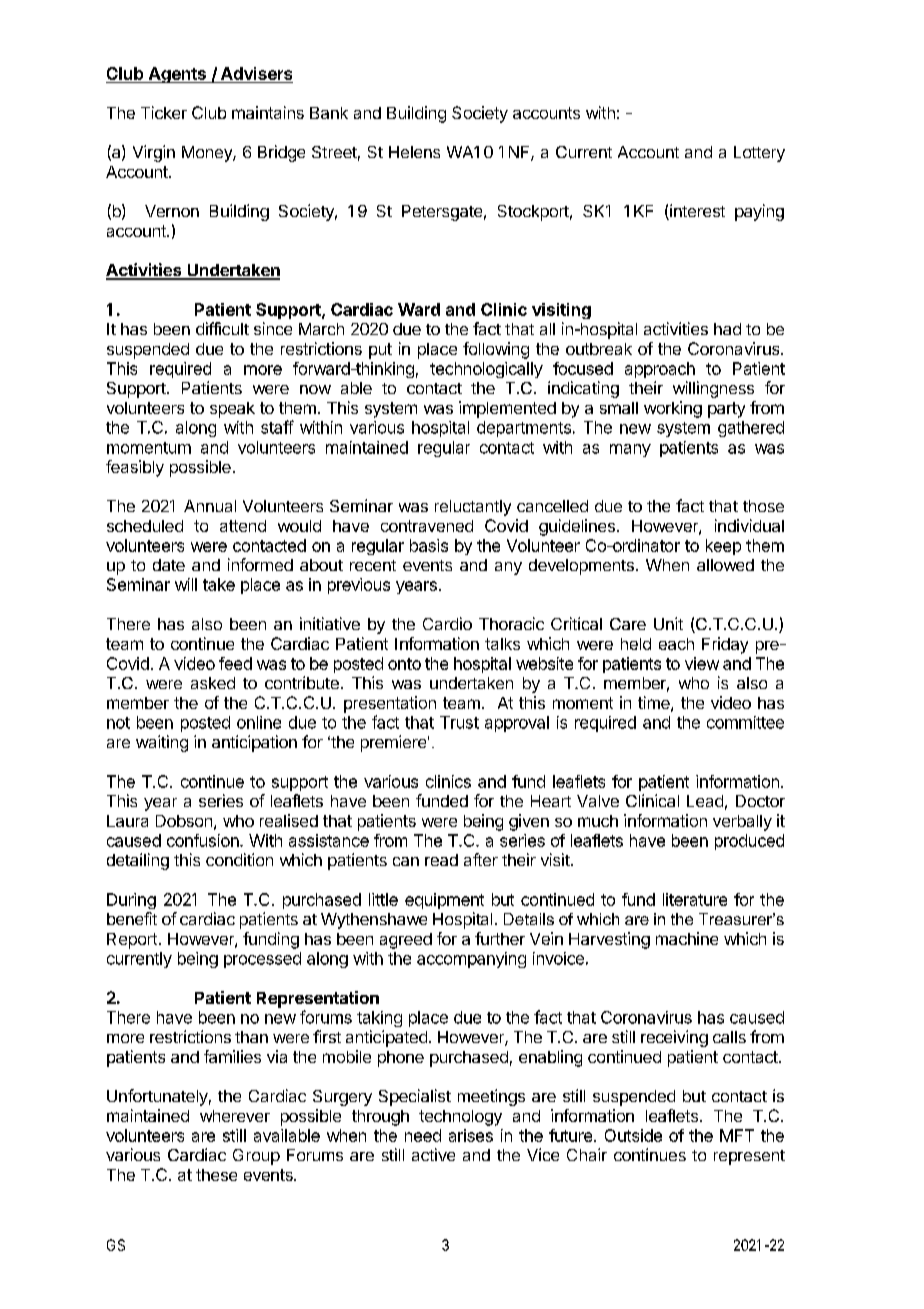  Describe the element at coordinates (164, 112) in the screenshot. I see `Ticker` at that location.
